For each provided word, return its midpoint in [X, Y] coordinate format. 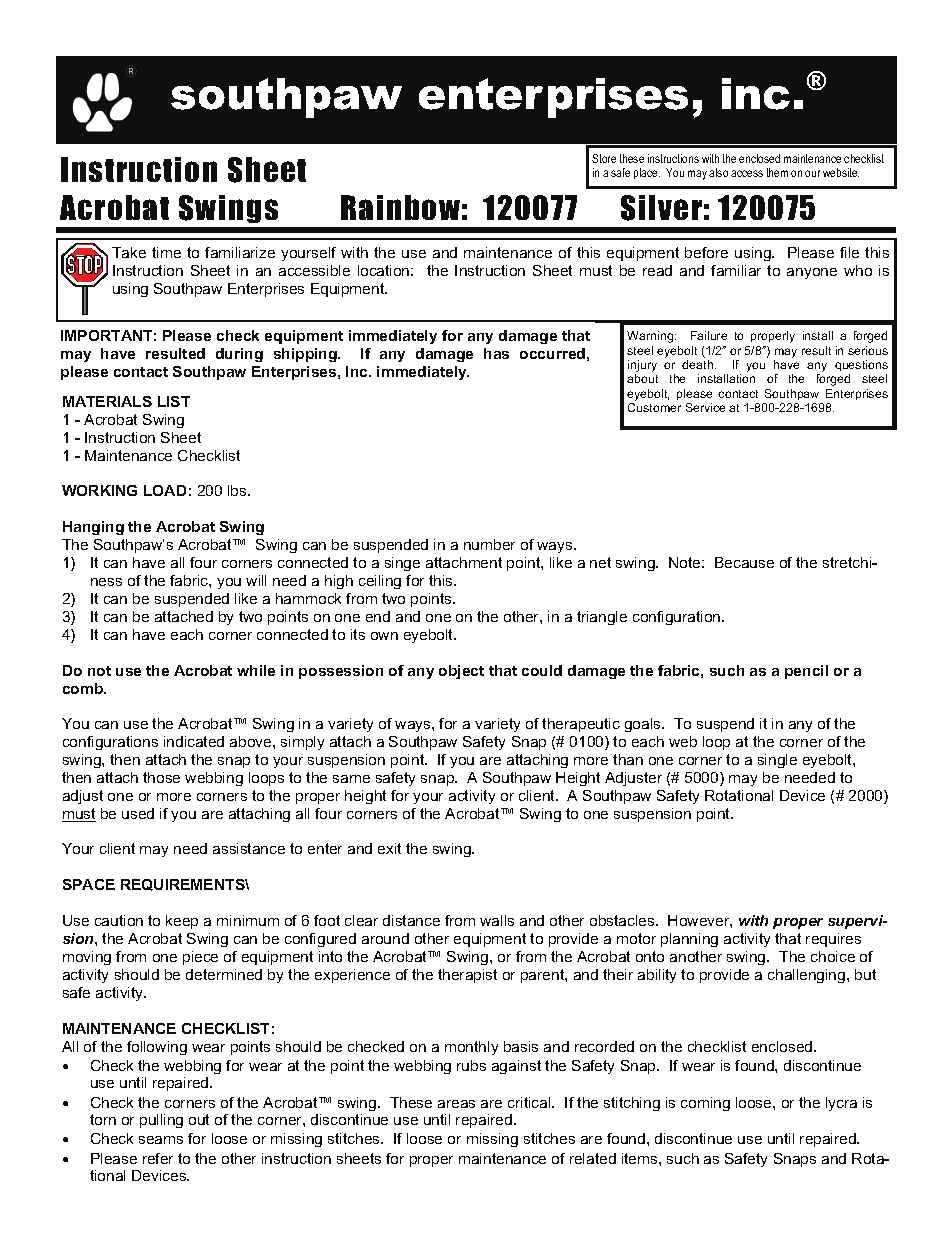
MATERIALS [107, 401]
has [496, 353]
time [166, 252]
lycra [841, 1104]
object [461, 672]
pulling [161, 1121]
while [256, 670]
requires [833, 940]
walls [497, 920]
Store [604, 158]
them [777, 172]
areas [456, 1104]
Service [705, 407]
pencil [806, 672]
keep [182, 922]
